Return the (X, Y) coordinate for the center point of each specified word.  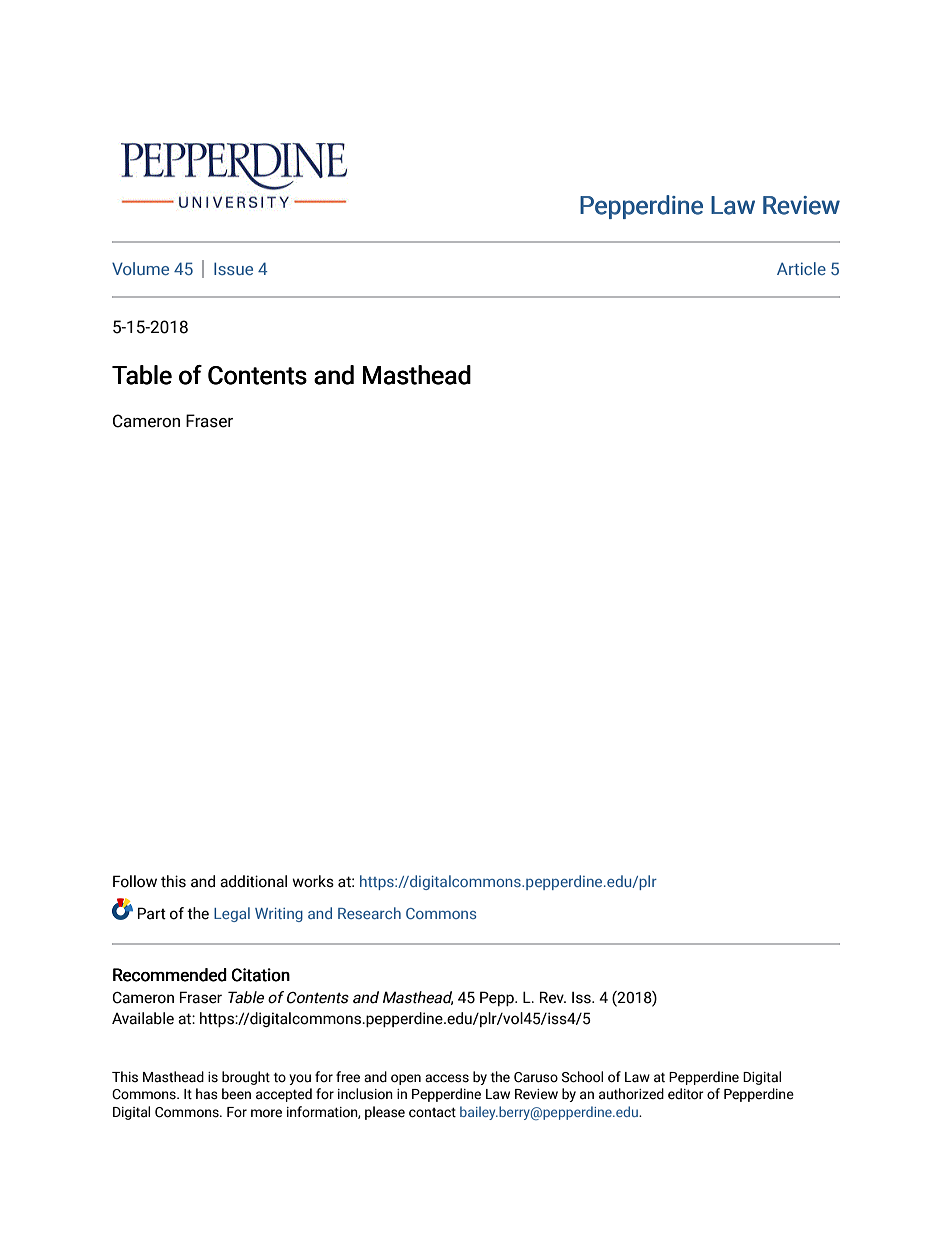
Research (369, 913)
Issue (233, 268)
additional (253, 881)
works (313, 881)
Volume (140, 268)
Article (801, 268)
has (207, 1094)
